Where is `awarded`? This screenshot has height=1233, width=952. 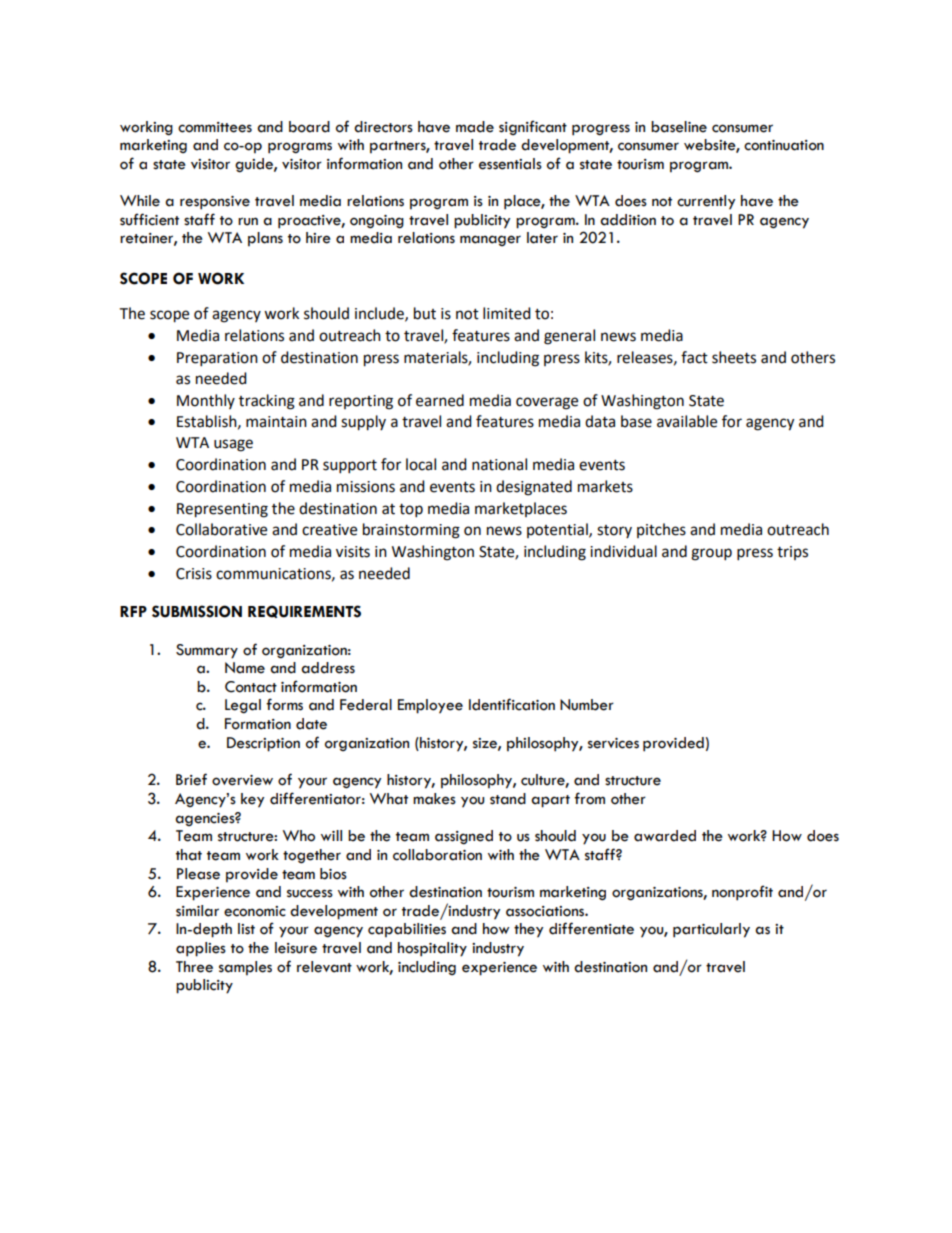 awarded is located at coordinates (665, 836).
